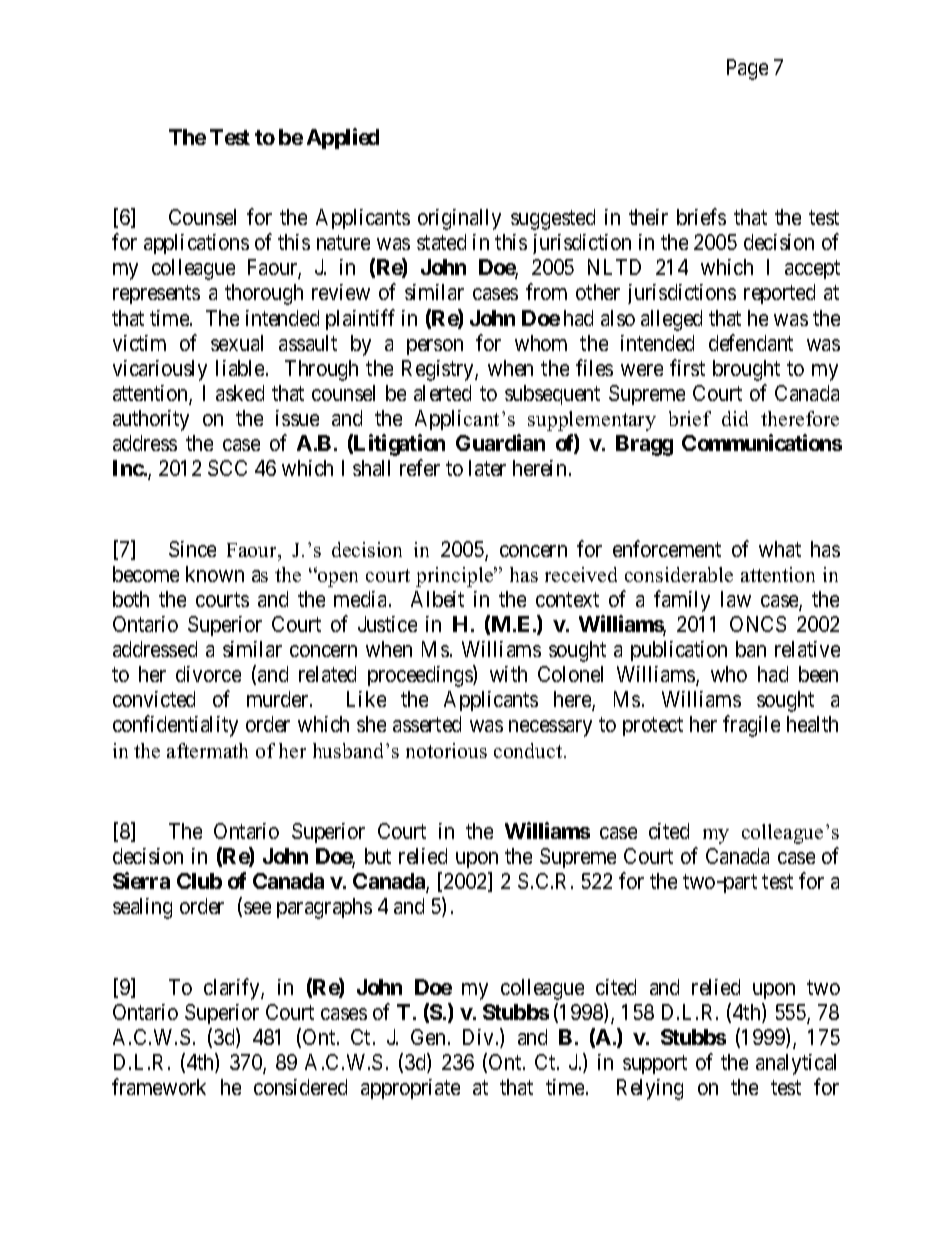 The width and height of the document is (952, 1233). Describe the element at coordinates (459, 219) in the document. I see `originally` at that location.
